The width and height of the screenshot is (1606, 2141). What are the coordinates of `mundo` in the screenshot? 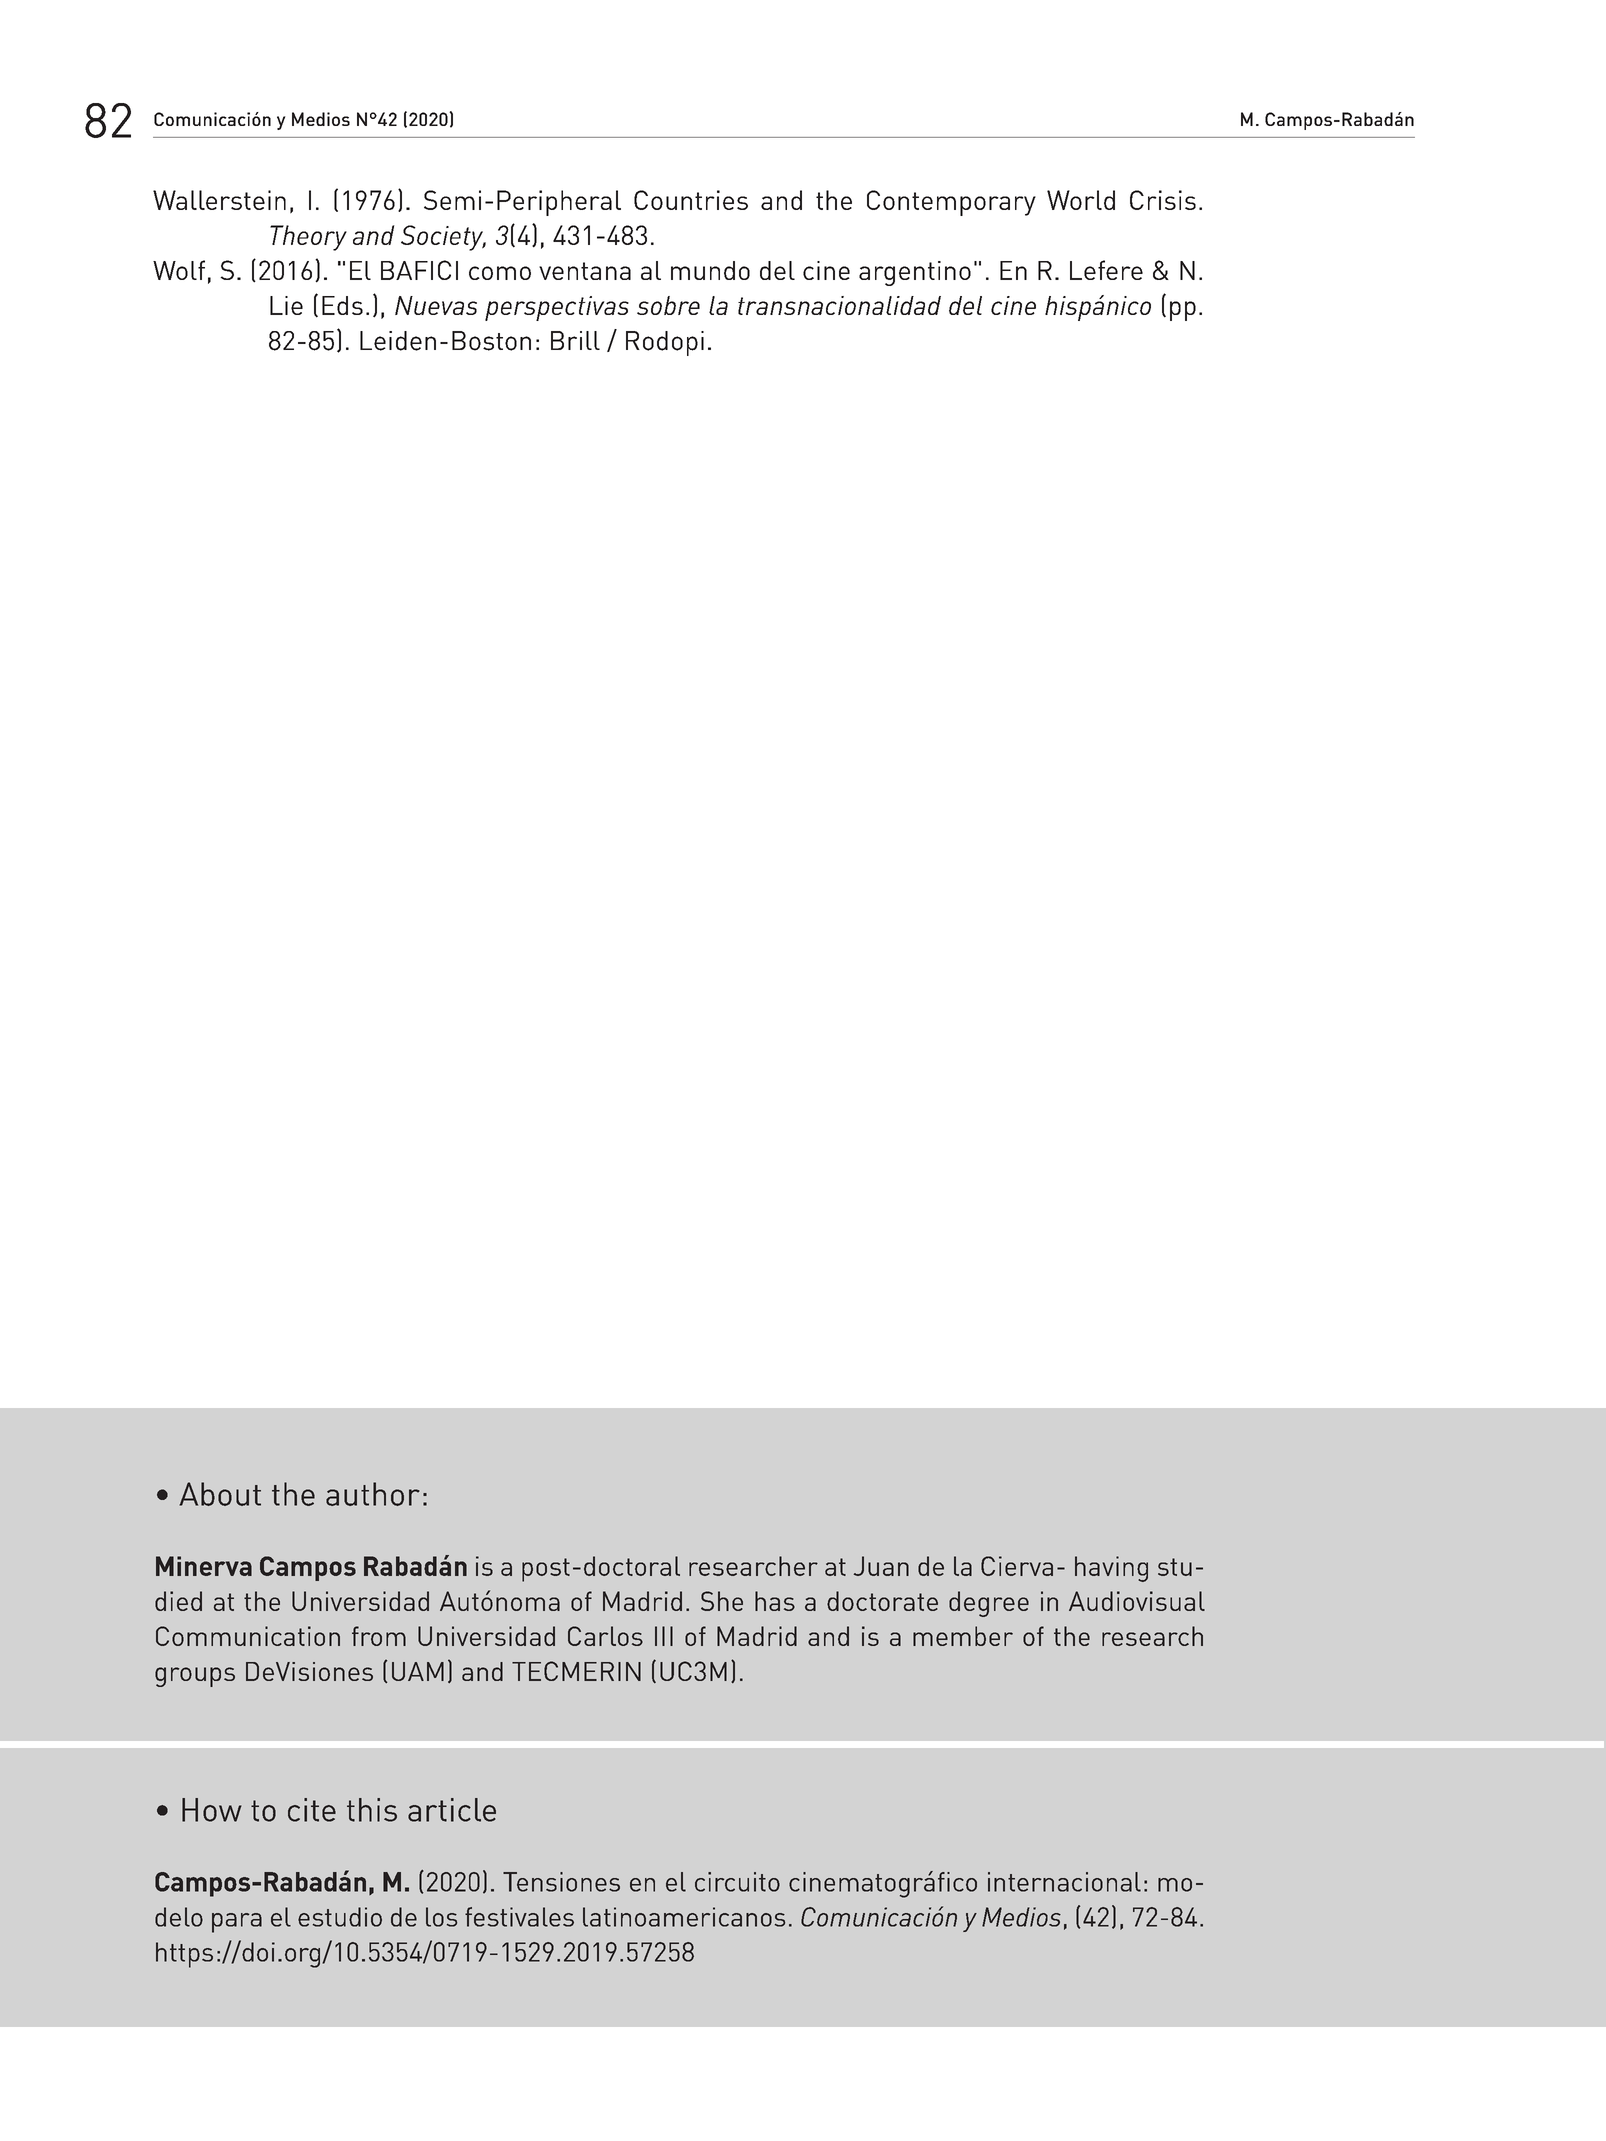 It's located at (710, 270).
